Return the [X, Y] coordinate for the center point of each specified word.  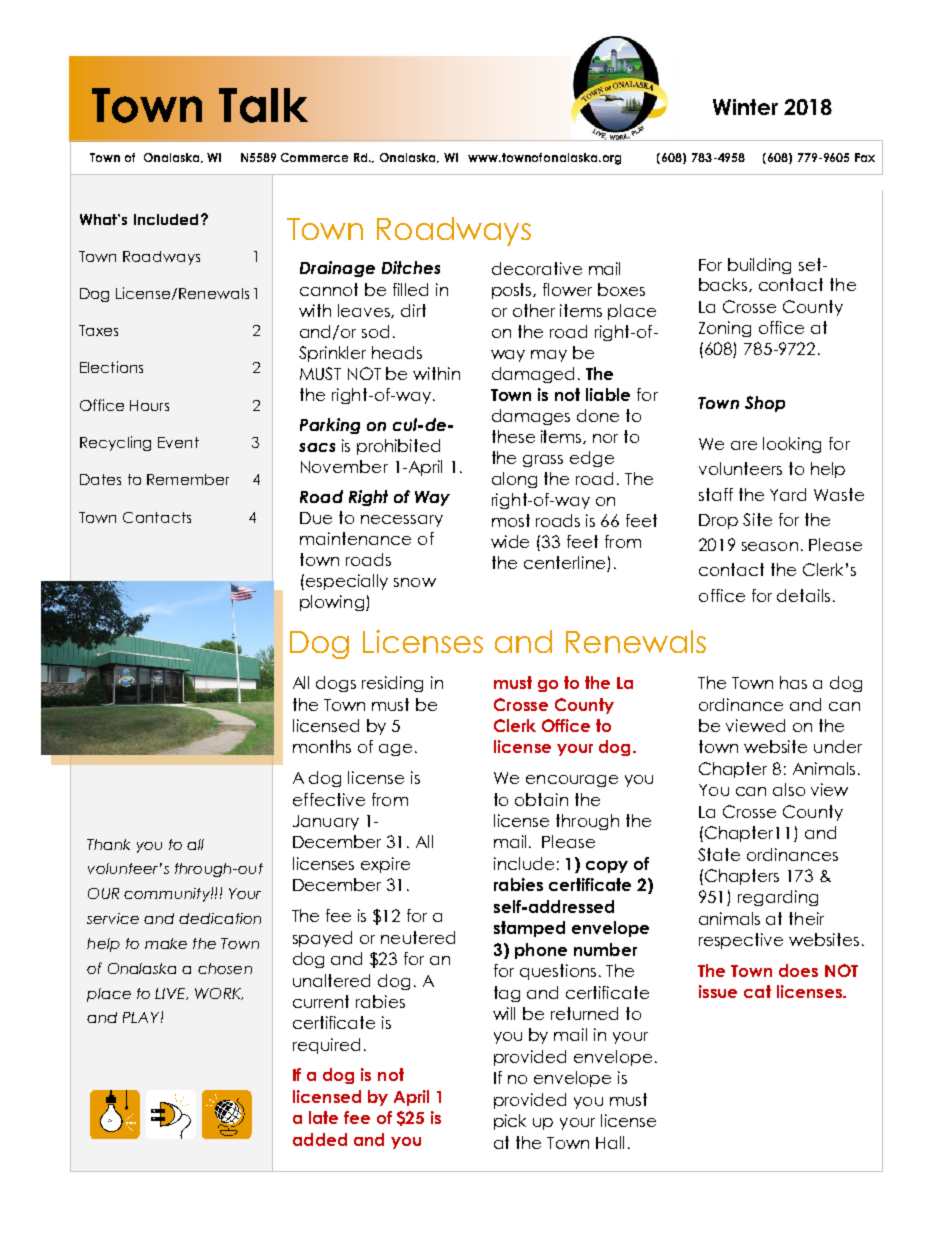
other [534, 310]
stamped [529, 929]
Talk [263, 105]
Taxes [98, 330]
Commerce [314, 157]
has [793, 682]
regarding [778, 898]
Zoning [725, 329]
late [323, 1117]
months [322, 746]
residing [392, 684]
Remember [188, 479]
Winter [745, 107]
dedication [220, 918]
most [511, 520]
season [770, 546]
